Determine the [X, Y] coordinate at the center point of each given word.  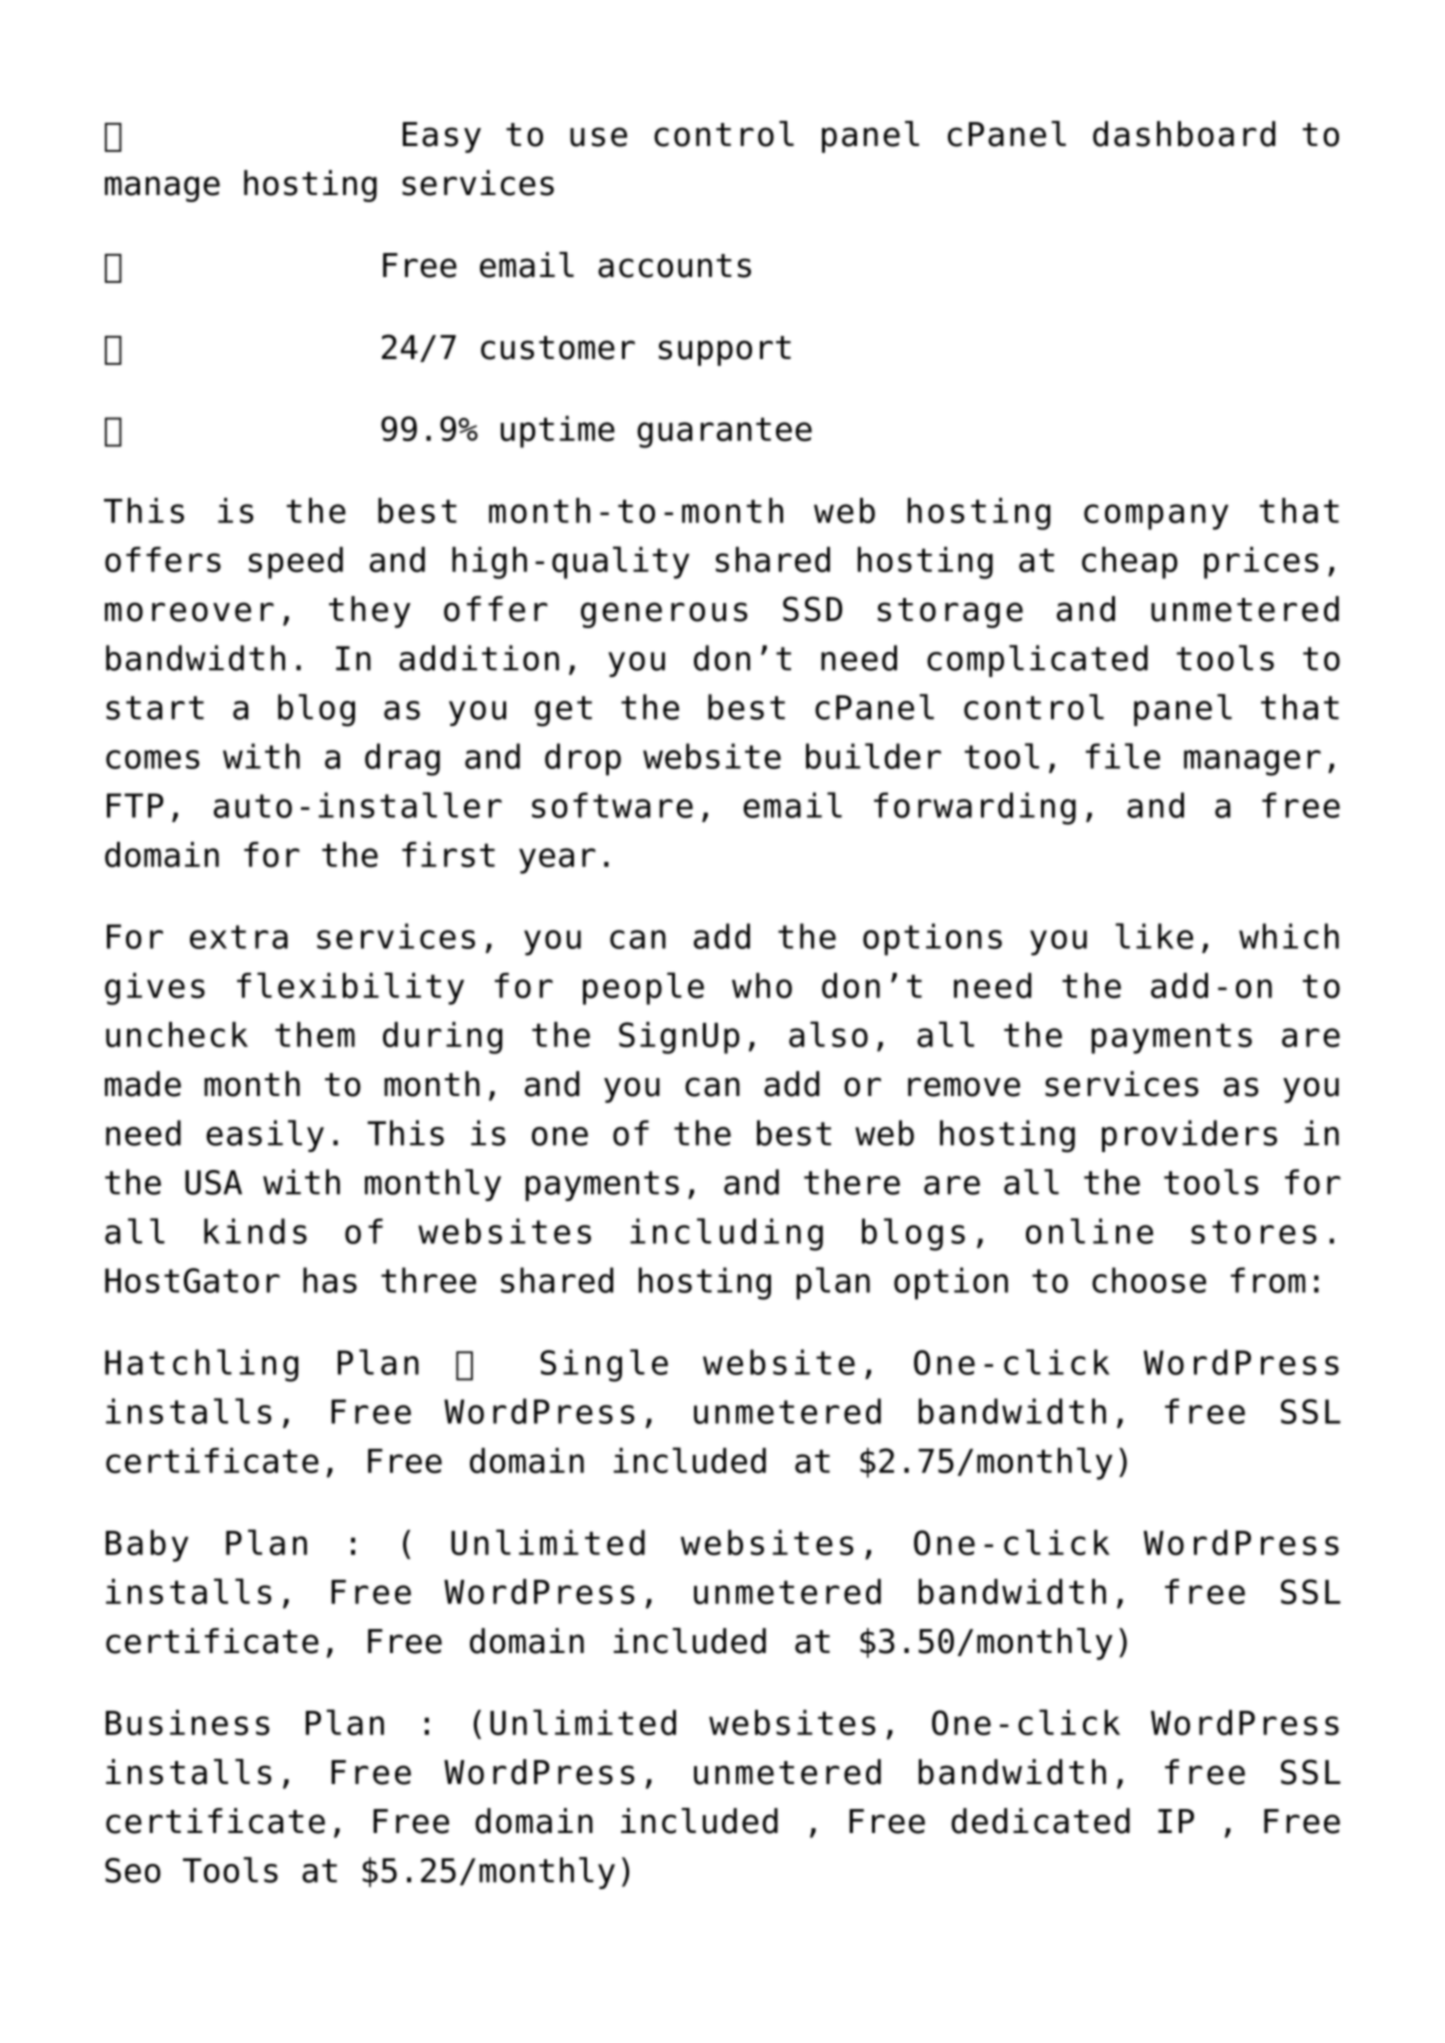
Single [604, 1365]
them [315, 1035]
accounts [674, 266]
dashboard [1184, 134]
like [1154, 936]
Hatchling [201, 1365]
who [762, 985]
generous [664, 615]
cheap [1130, 563]
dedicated [1040, 1821]
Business [188, 1723]
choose [1149, 1280]
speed [296, 563]
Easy [442, 137]
